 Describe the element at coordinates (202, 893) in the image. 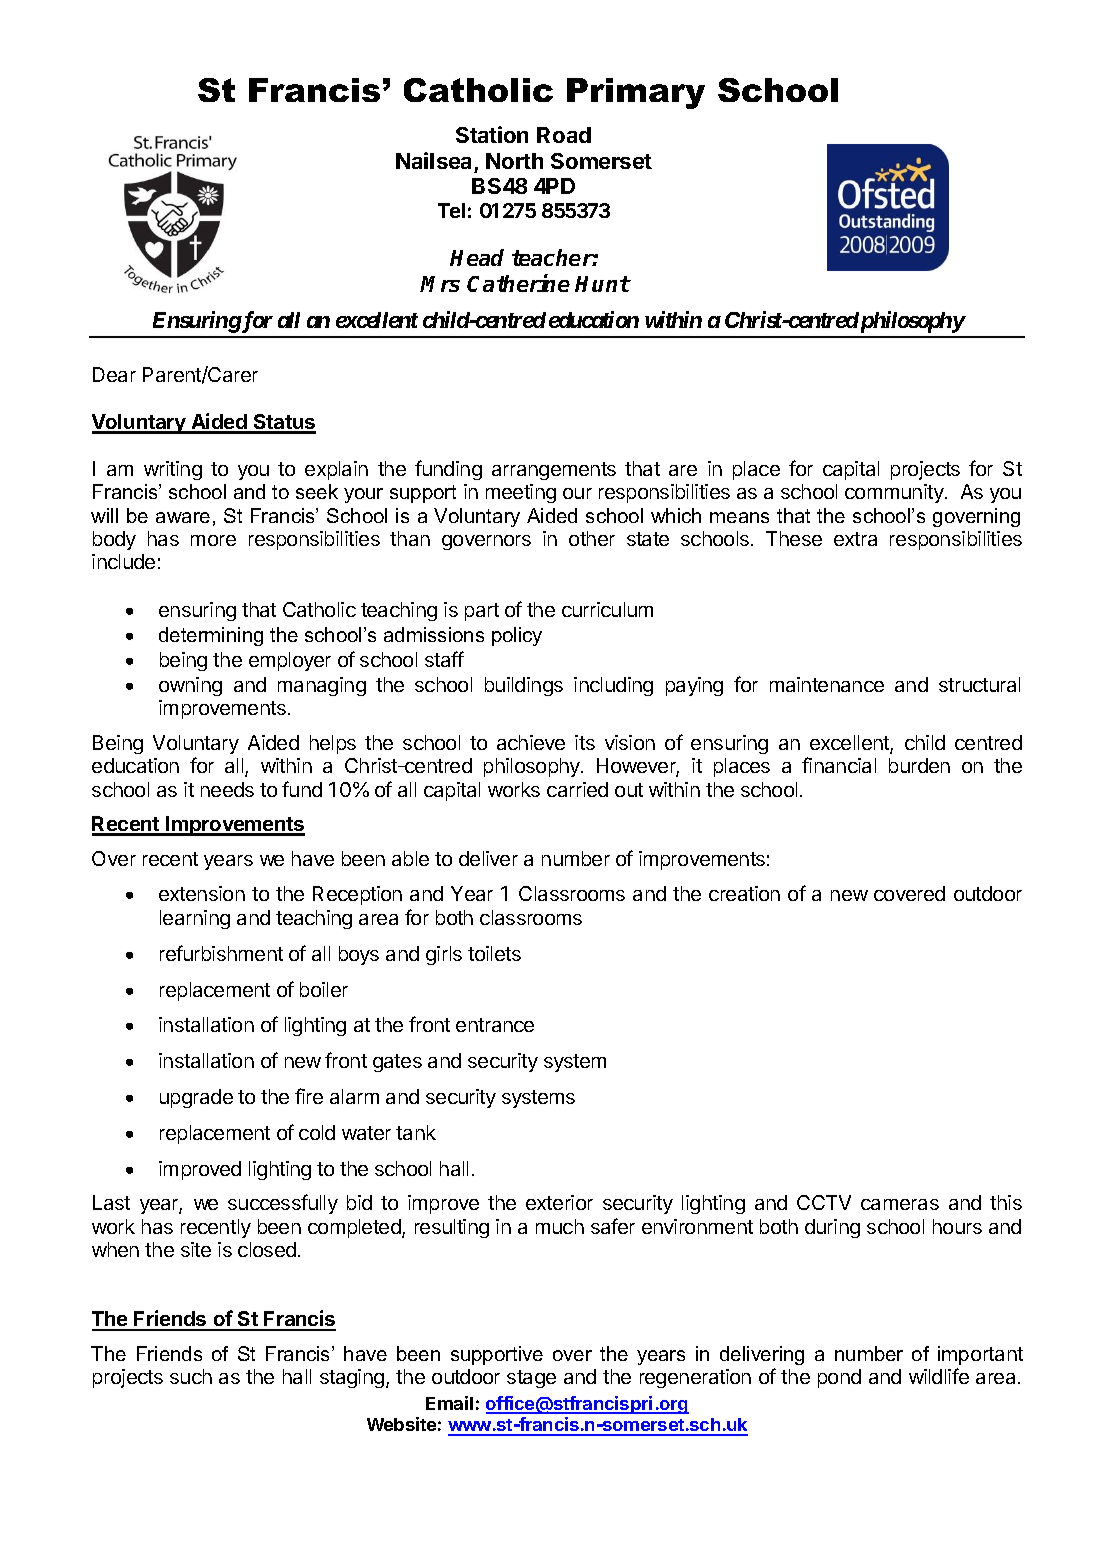

I see `extension` at that location.
